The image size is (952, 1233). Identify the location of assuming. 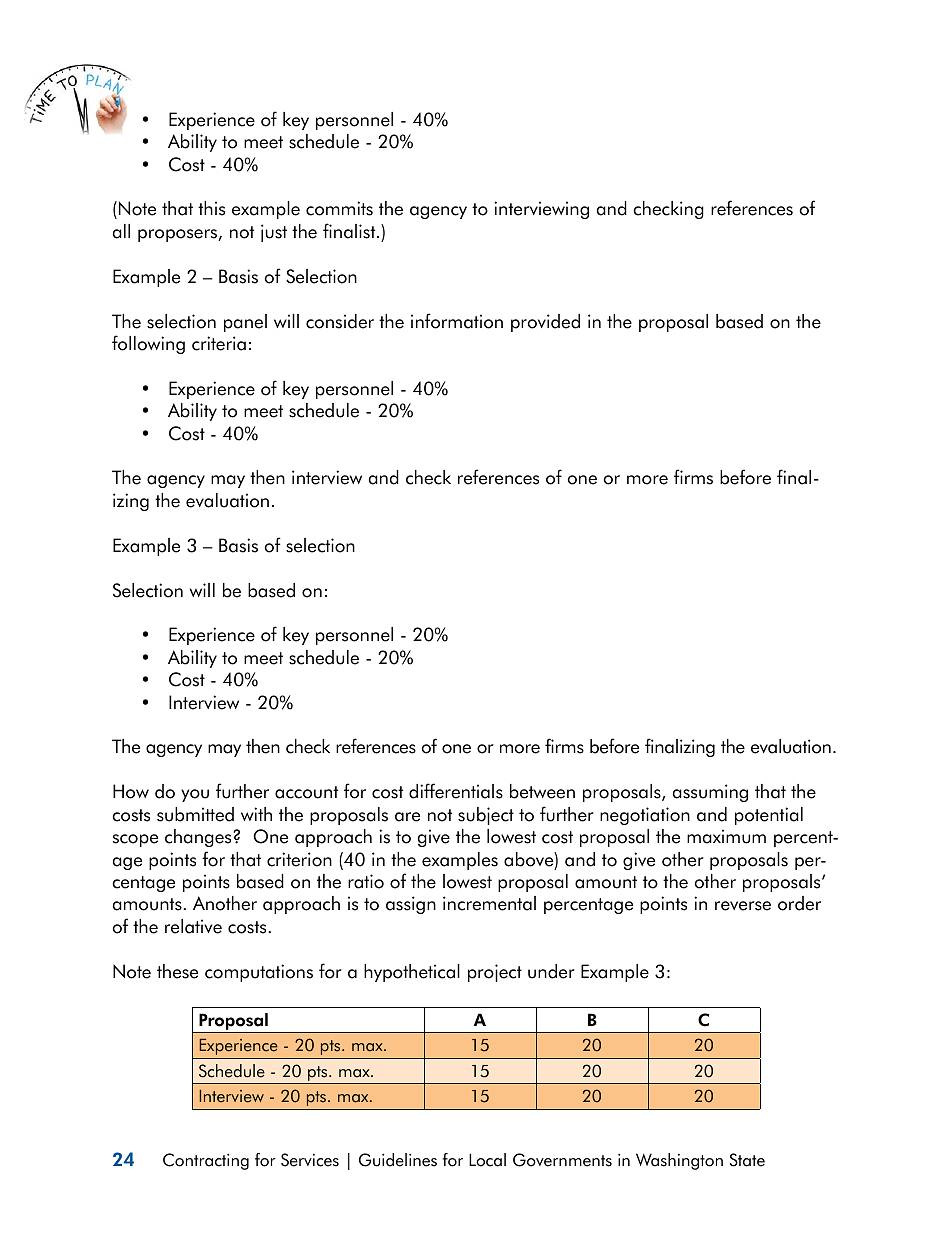
(710, 793).
